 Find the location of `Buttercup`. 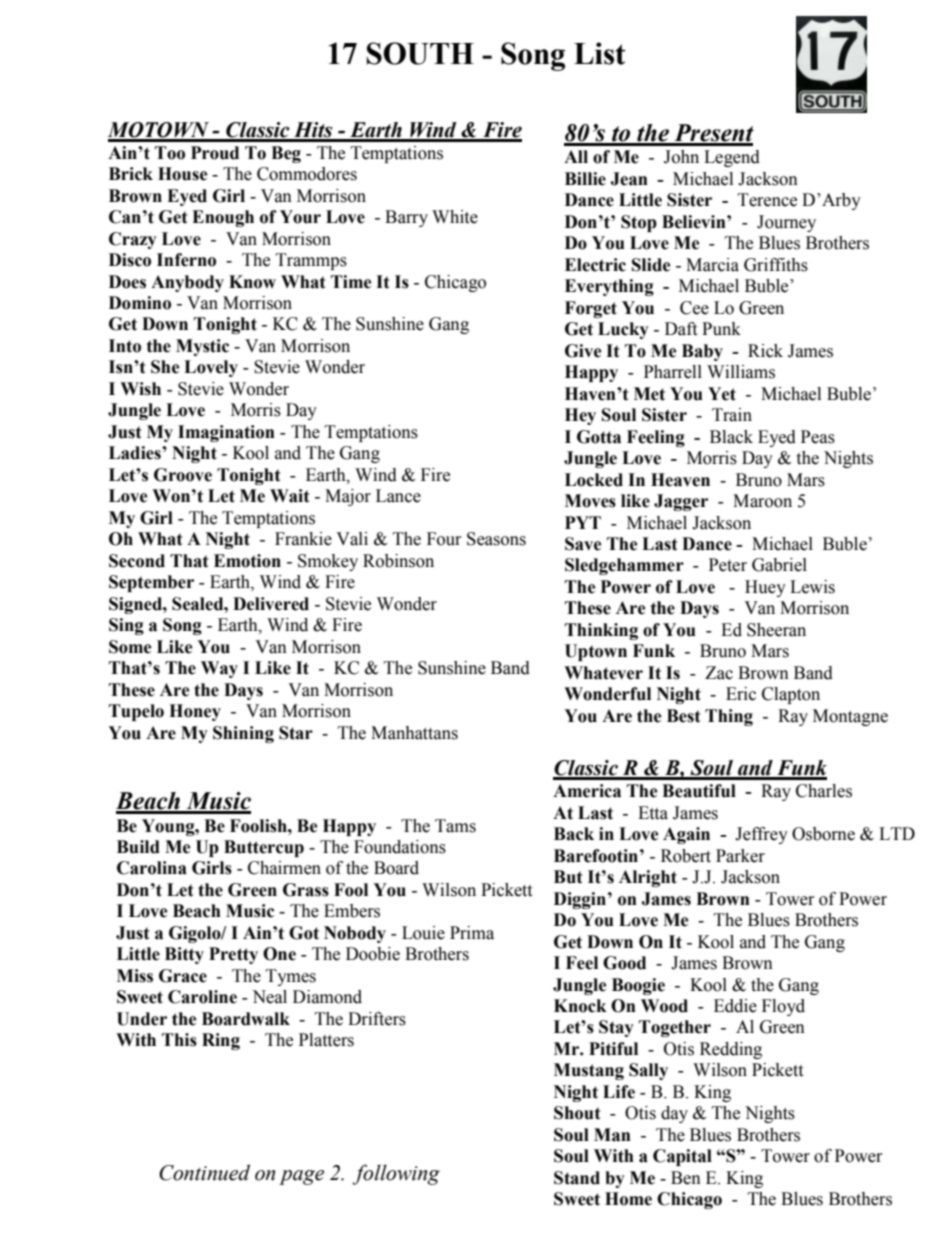

Buttercup is located at coordinates (264, 848).
